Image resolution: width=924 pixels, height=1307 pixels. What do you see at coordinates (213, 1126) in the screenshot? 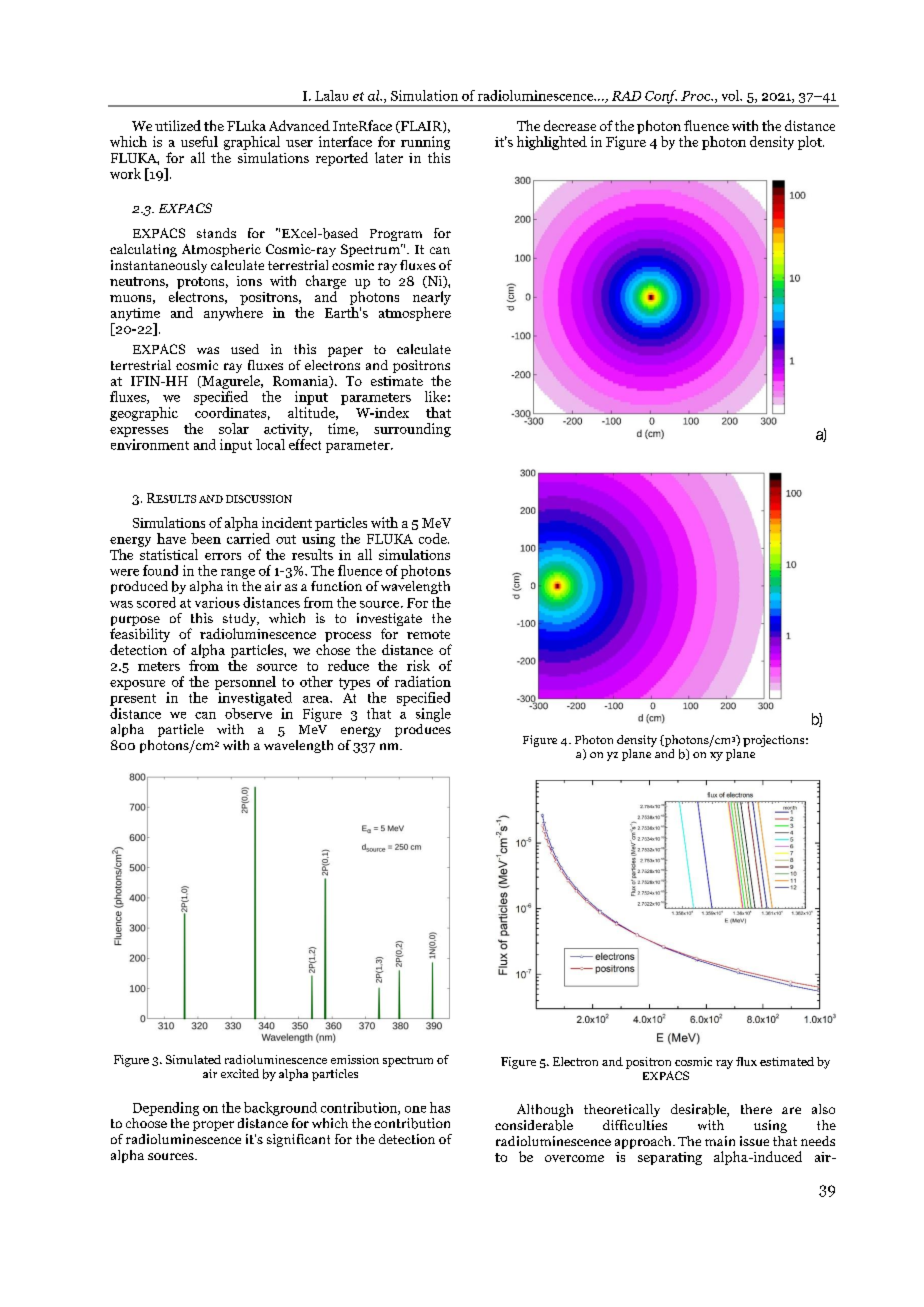
I see `proper` at bounding box center [213, 1126].
